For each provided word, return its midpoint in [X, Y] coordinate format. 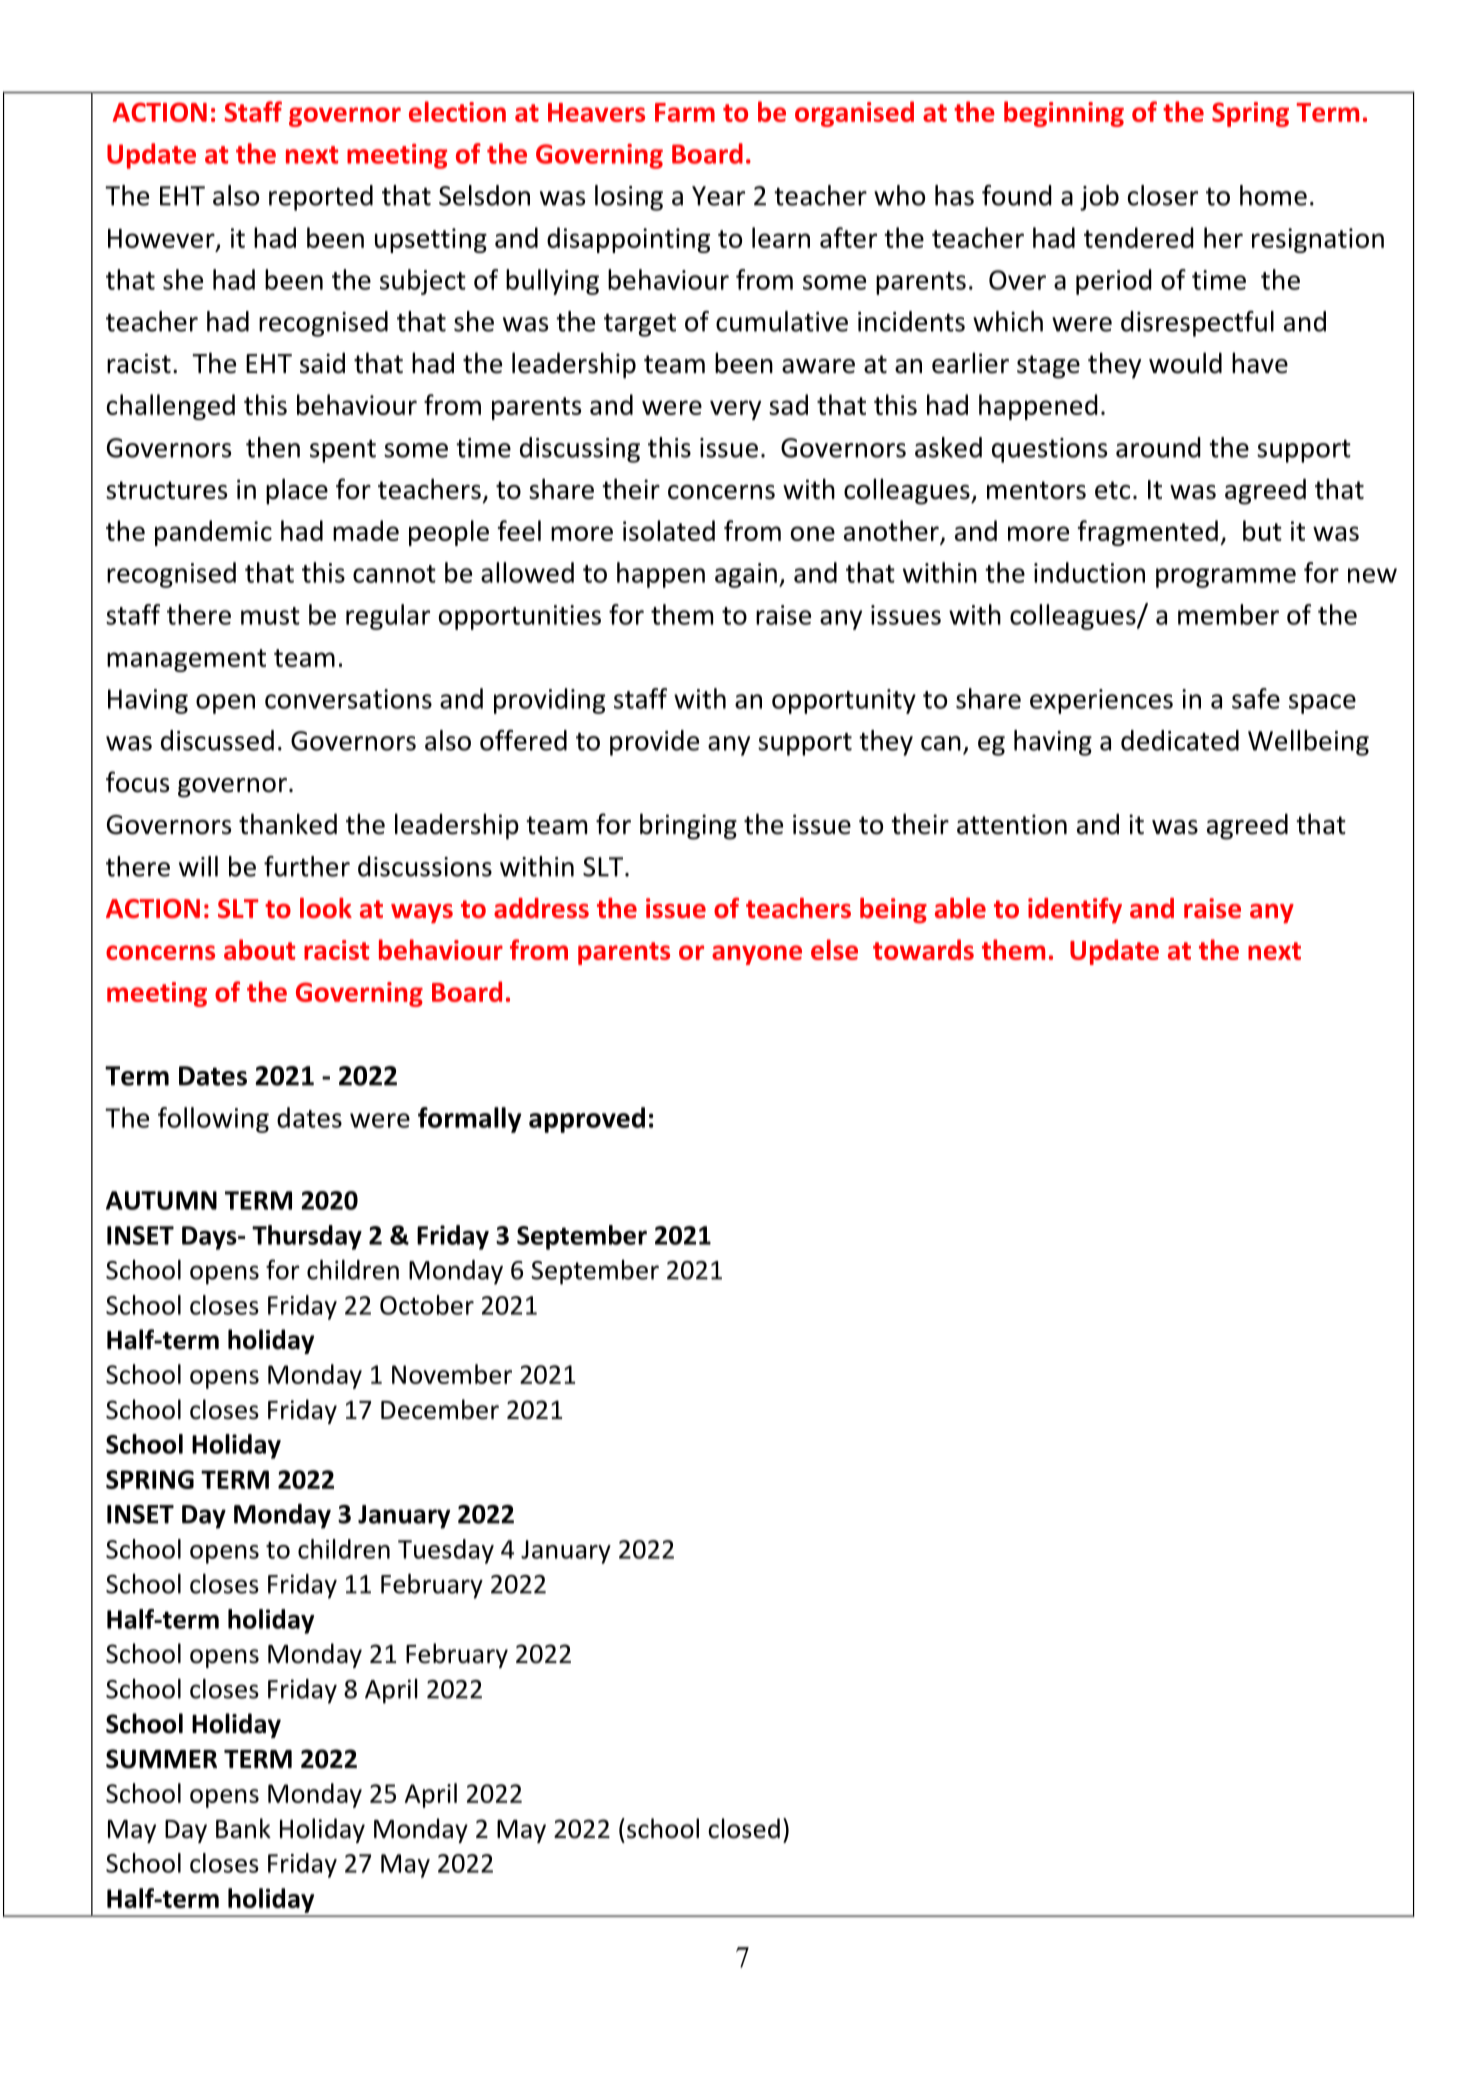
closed [744, 1828]
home [1273, 195]
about [259, 949]
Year [718, 196]
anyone [757, 955]
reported [321, 198]
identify [1075, 910]
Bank [243, 1828]
